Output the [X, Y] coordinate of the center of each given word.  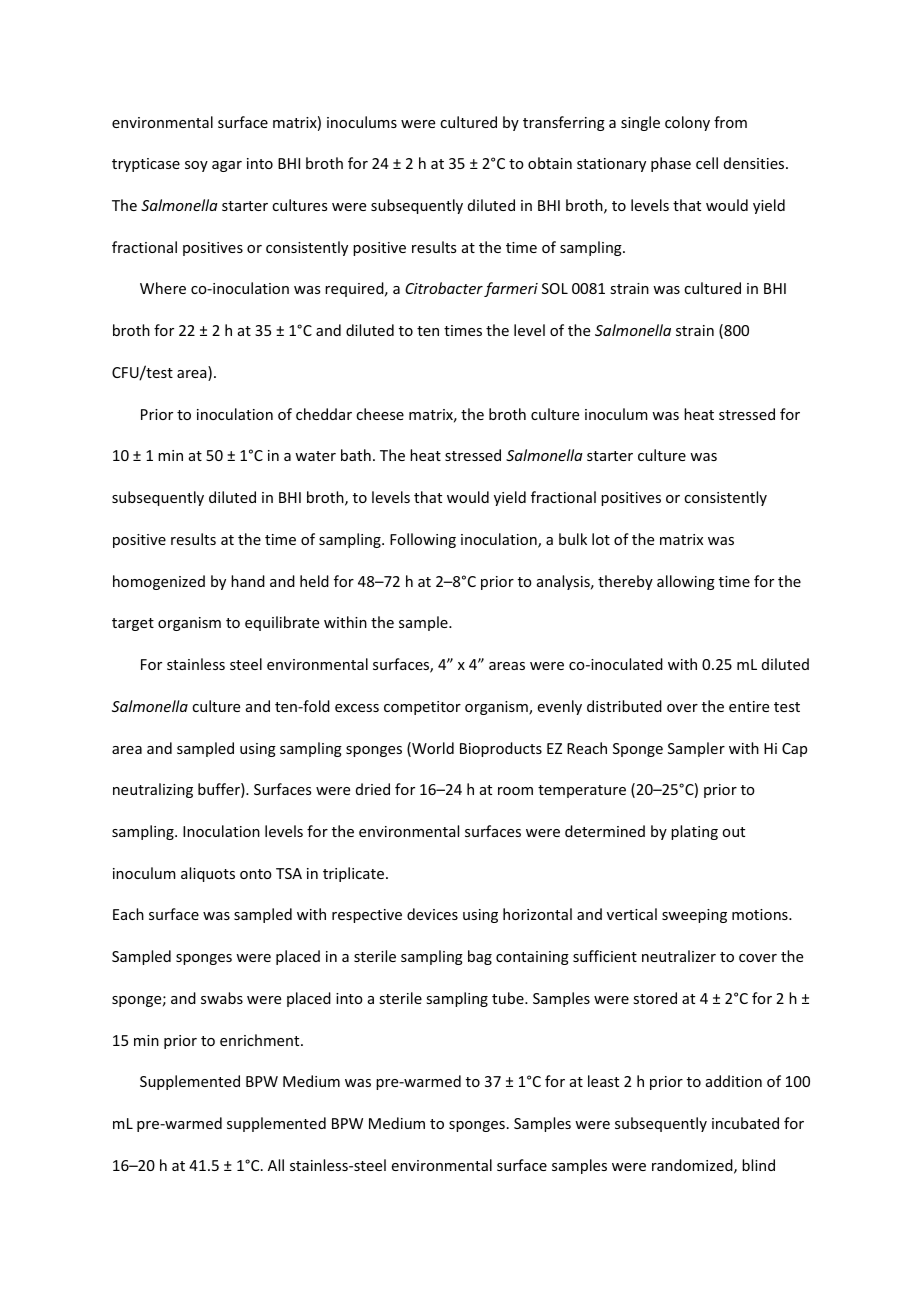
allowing [686, 582]
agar [227, 166]
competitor [422, 708]
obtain [550, 163]
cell [707, 163]
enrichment [261, 1040]
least [603, 1081]
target [133, 624]
